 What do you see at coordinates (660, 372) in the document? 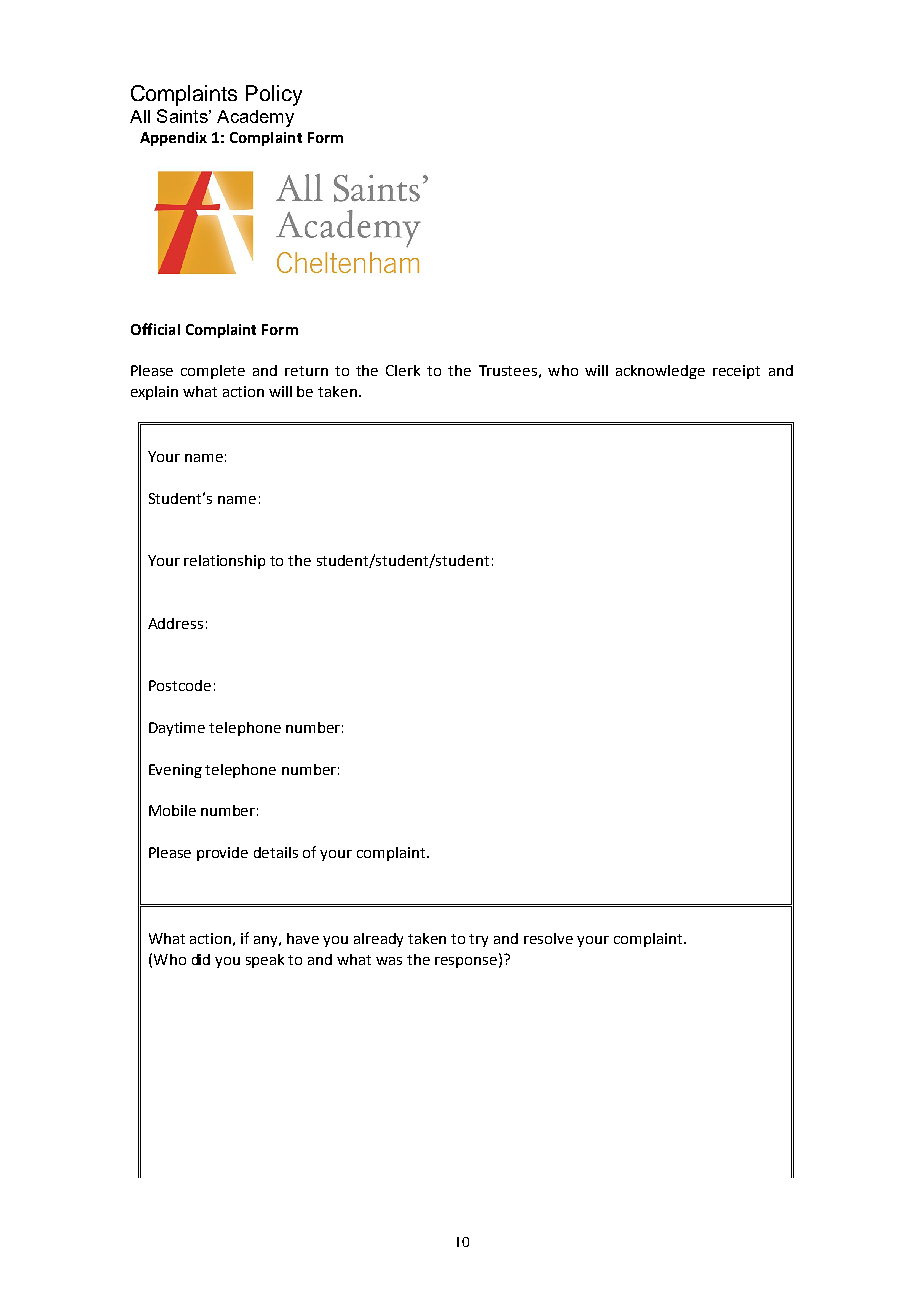
I see `acknowledge` at bounding box center [660, 372].
